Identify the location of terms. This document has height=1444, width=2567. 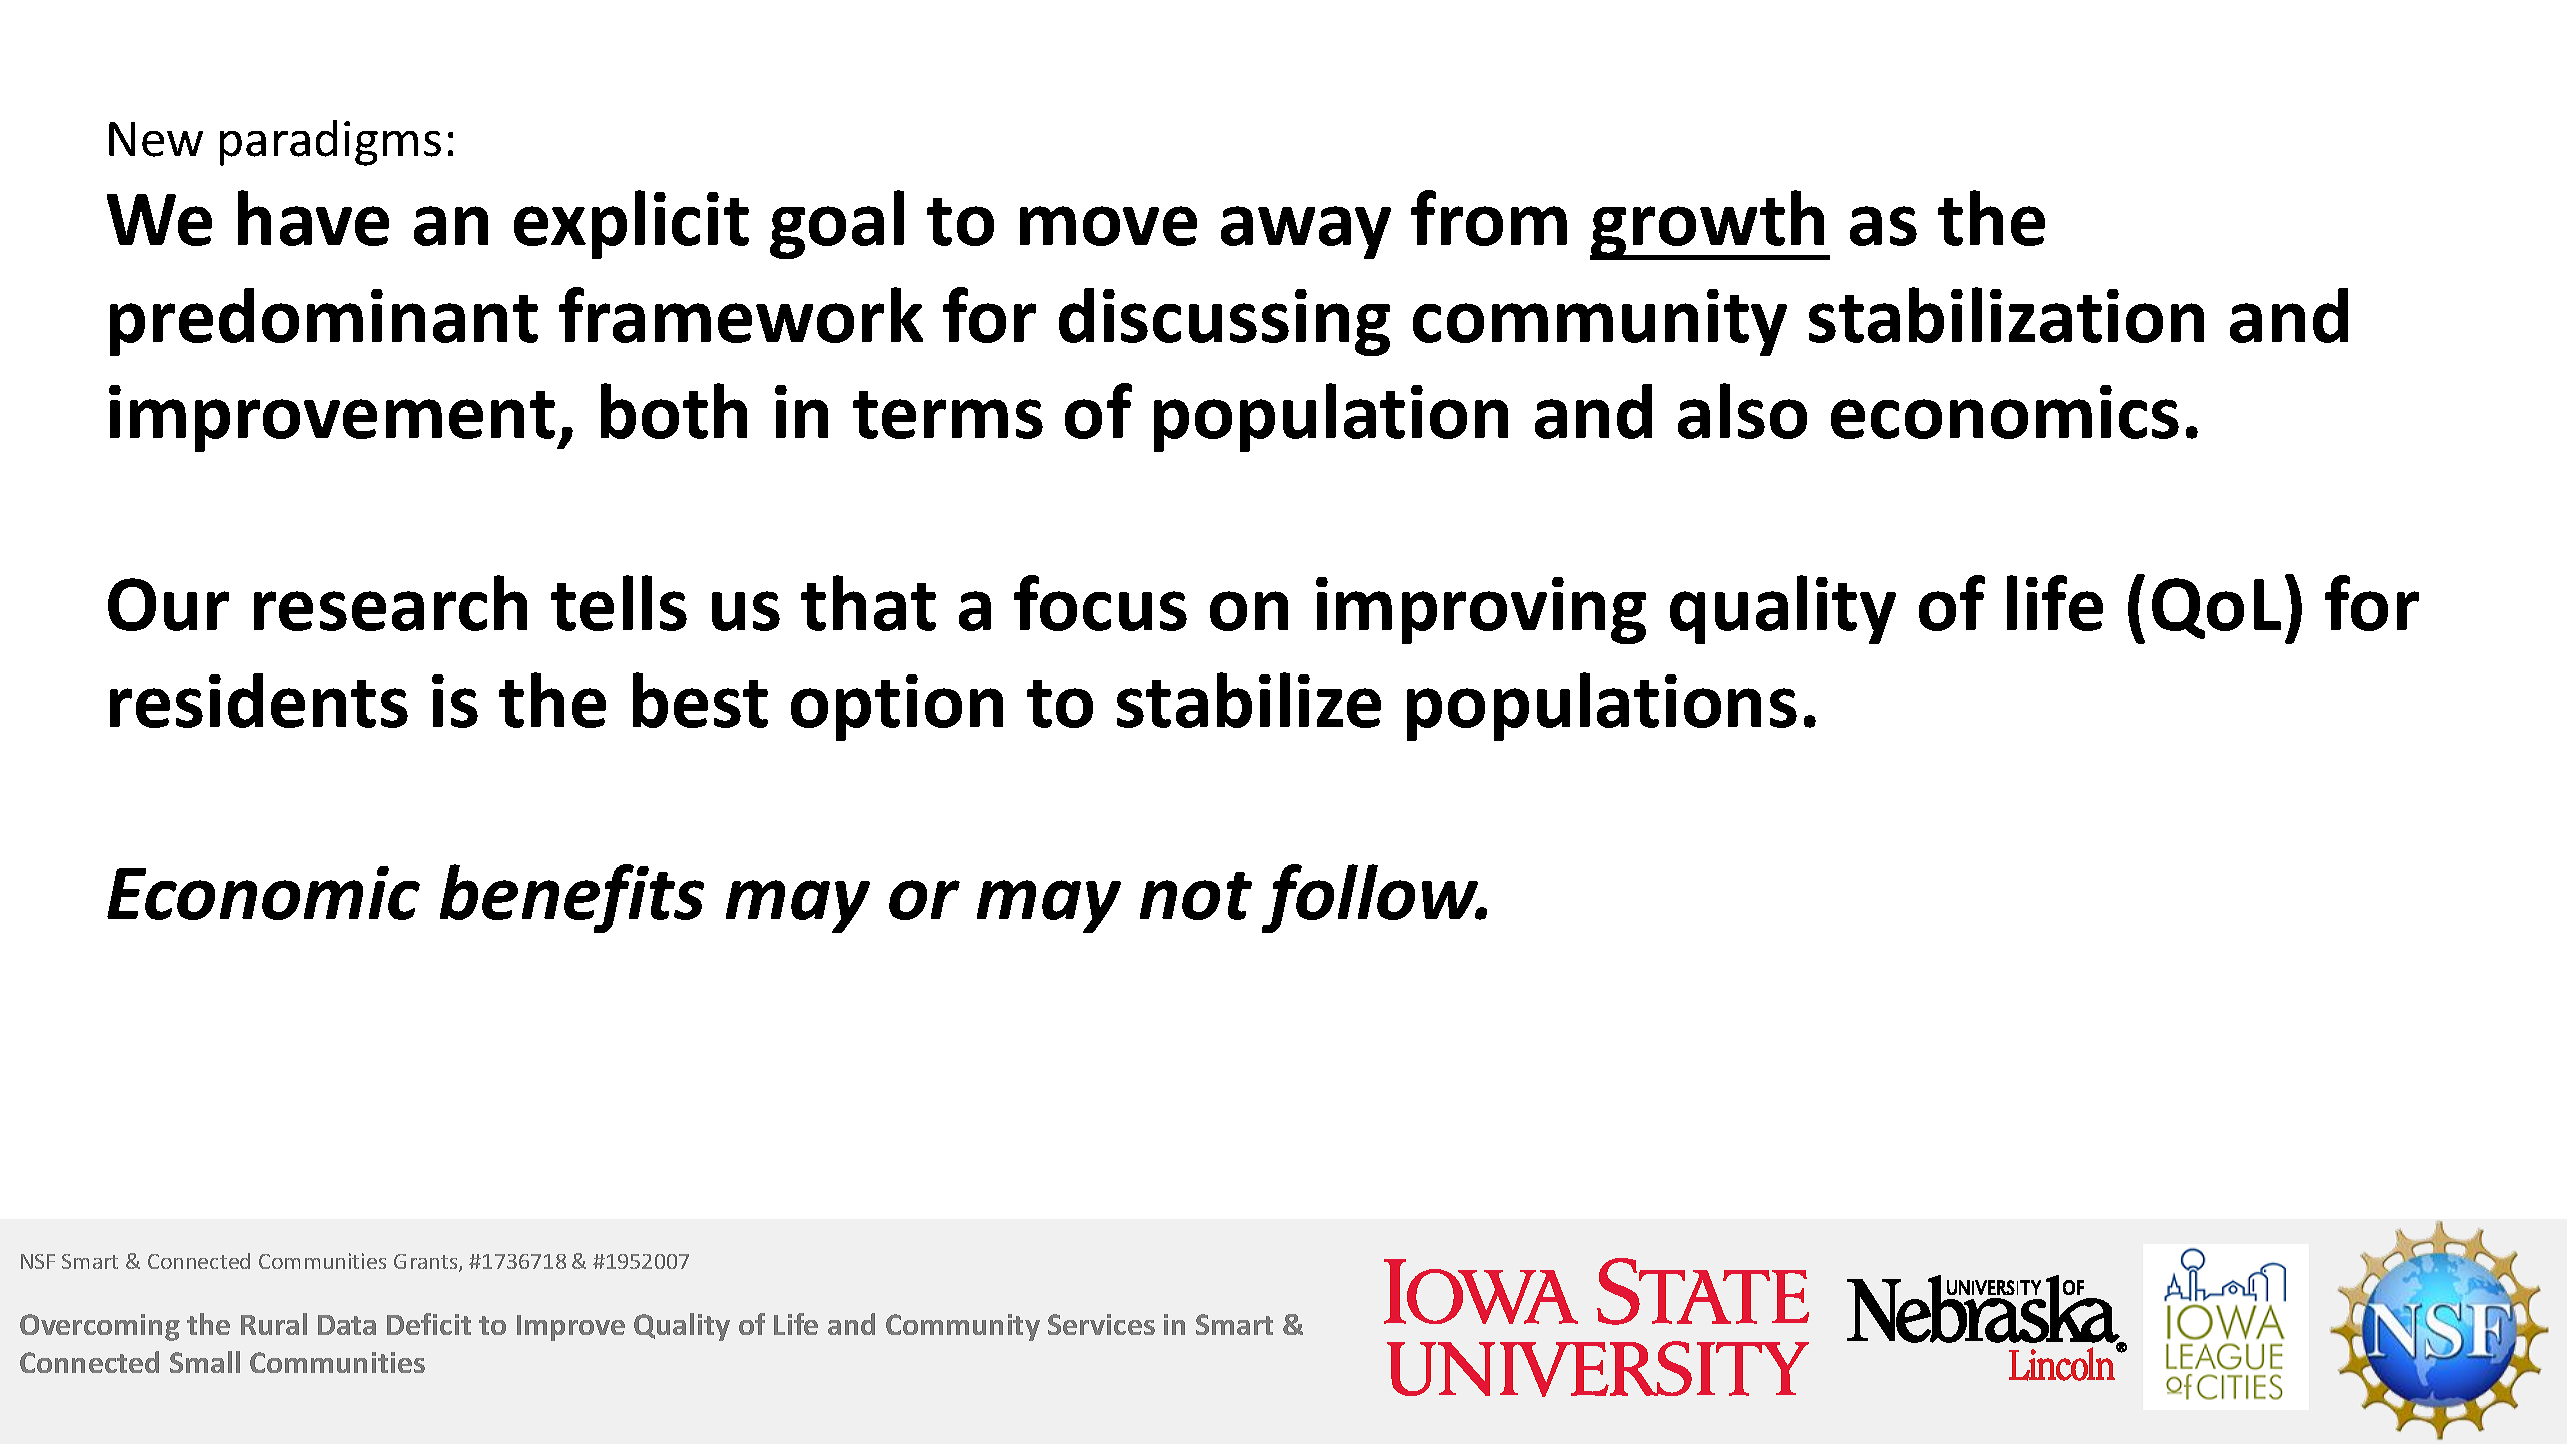
(948, 415).
